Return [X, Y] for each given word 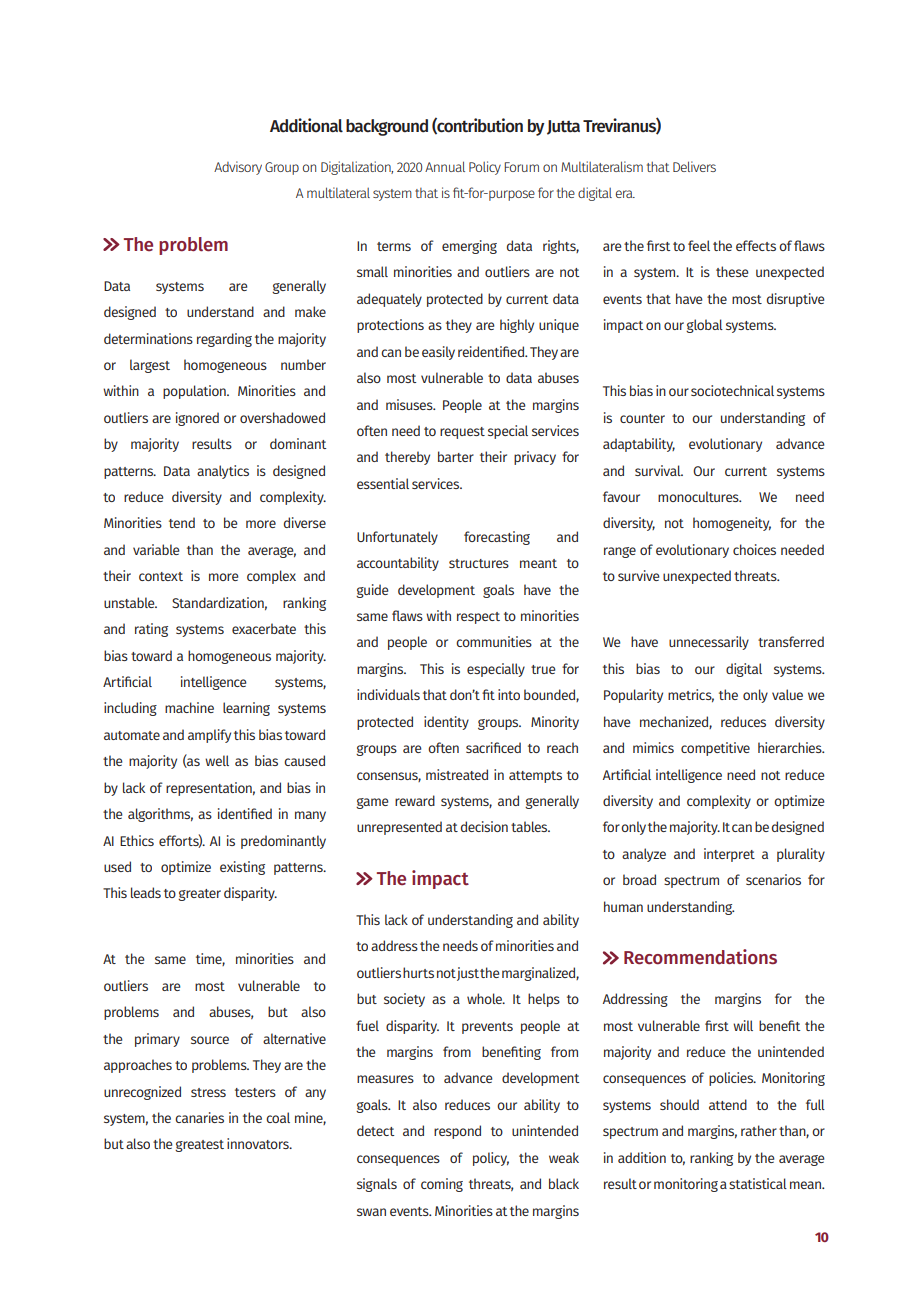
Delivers [694, 166]
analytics [223, 472]
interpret [729, 855]
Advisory [238, 168]
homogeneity [732, 524]
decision [484, 826]
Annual [445, 166]
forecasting [497, 538]
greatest [199, 1146]
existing [242, 868]
